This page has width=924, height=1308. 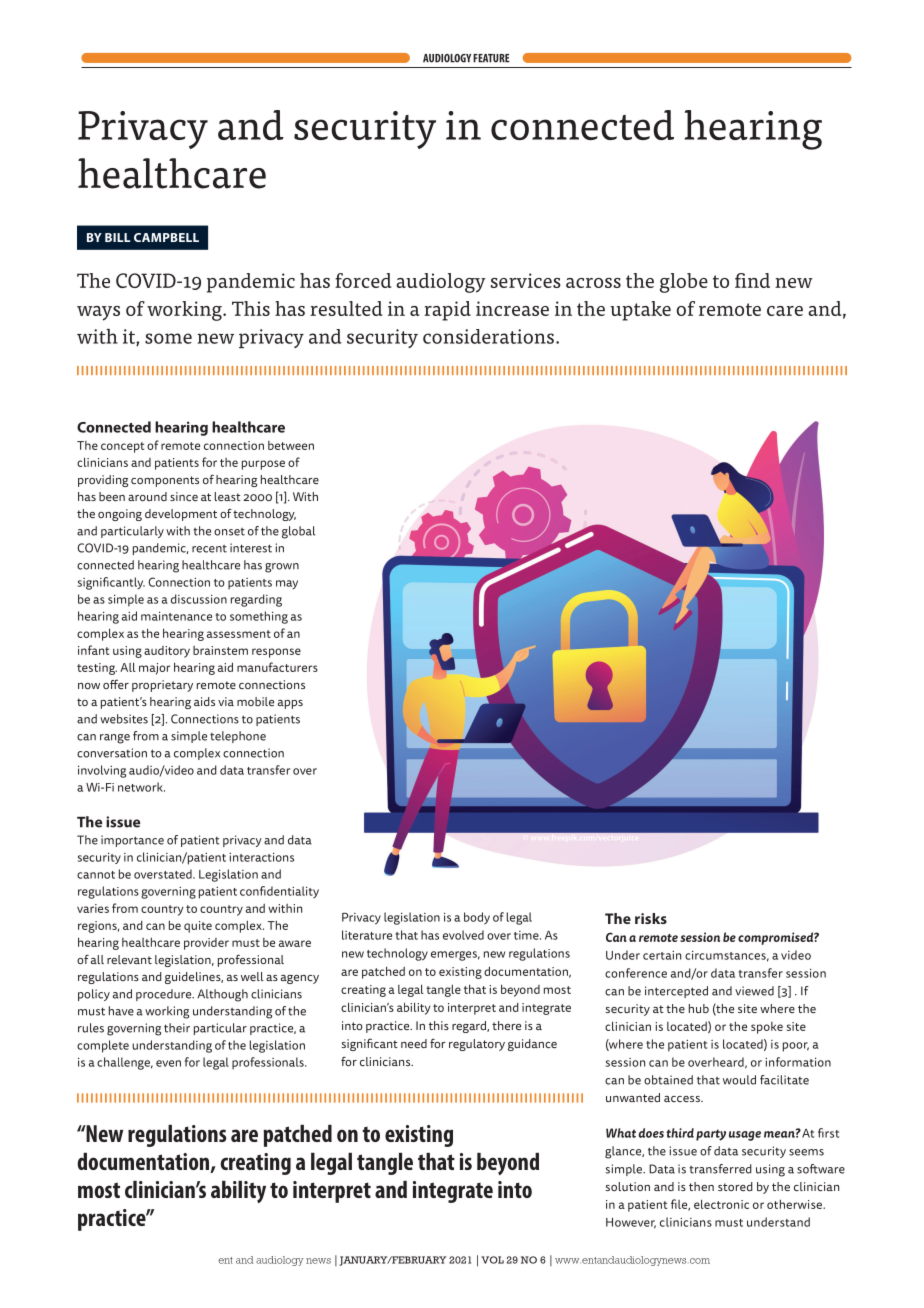 What do you see at coordinates (276, 653) in the page?
I see `response` at bounding box center [276, 653].
